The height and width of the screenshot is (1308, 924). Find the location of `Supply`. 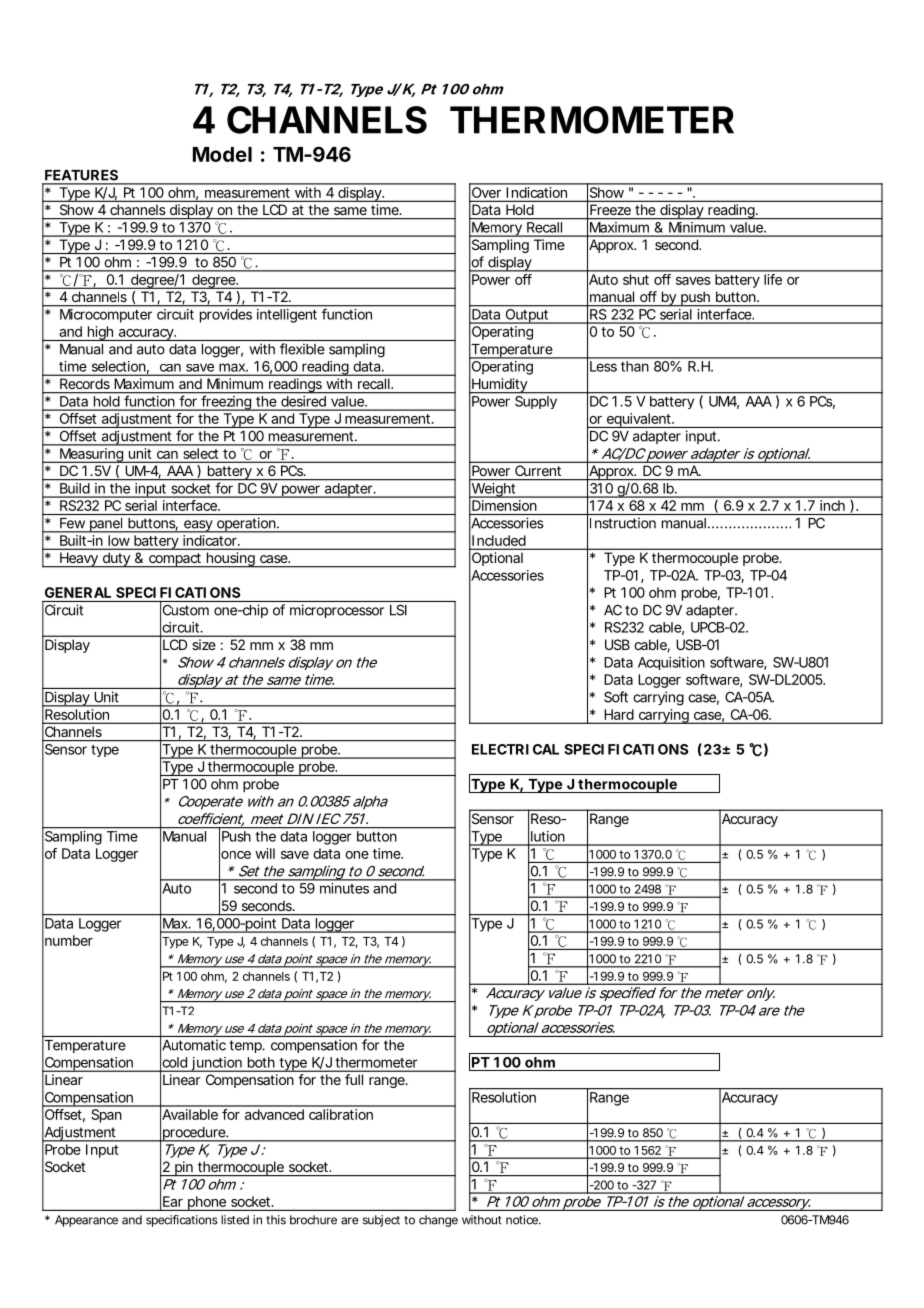

Supply is located at coordinates (536, 402).
